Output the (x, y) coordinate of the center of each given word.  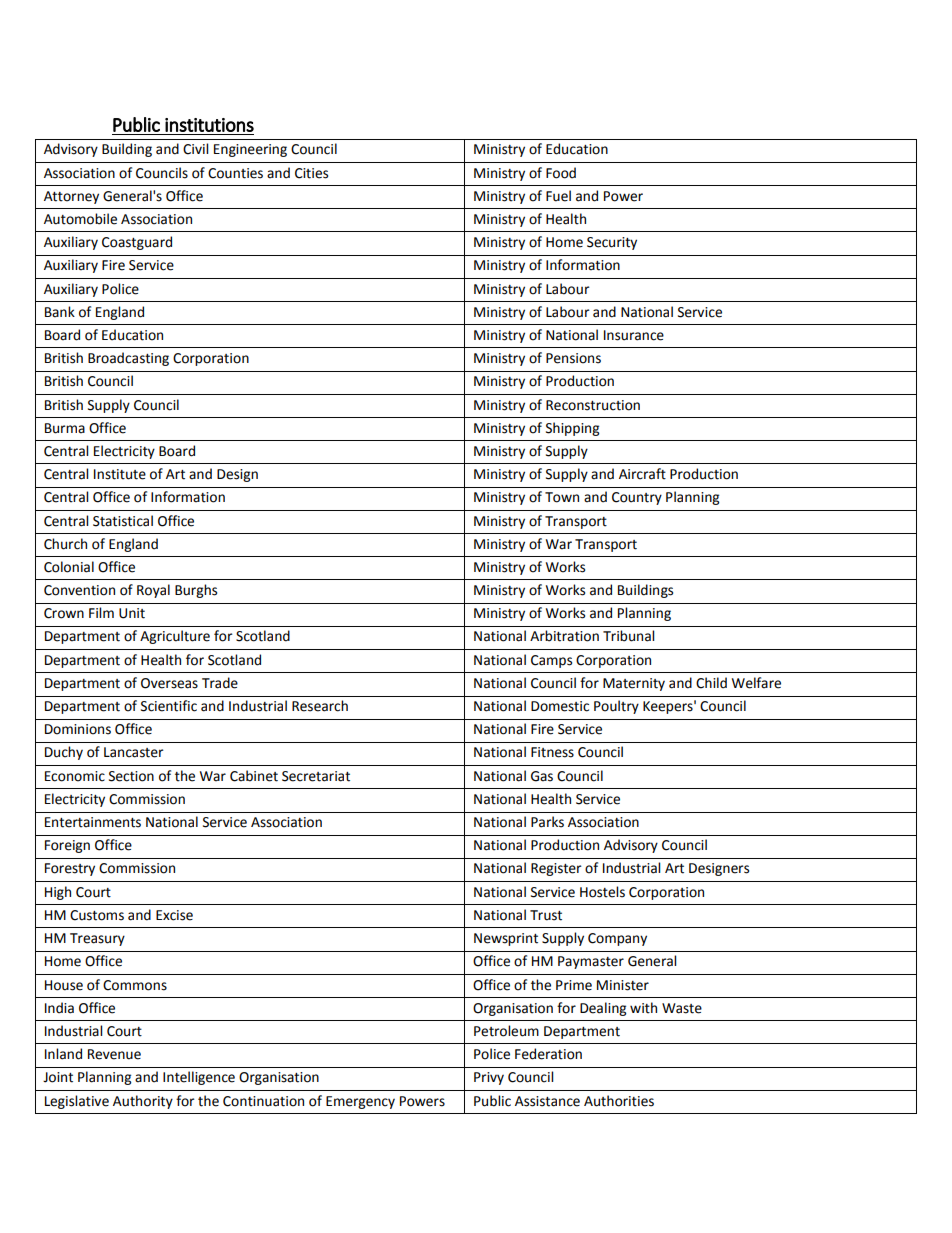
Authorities (619, 1101)
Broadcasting (128, 359)
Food (561, 173)
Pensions (573, 358)
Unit (132, 613)
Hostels (602, 892)
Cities (311, 173)
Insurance (634, 335)
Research (320, 706)
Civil (195, 149)
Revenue (114, 1054)
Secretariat (316, 776)
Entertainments (93, 822)
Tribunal (628, 636)
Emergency (360, 1102)
